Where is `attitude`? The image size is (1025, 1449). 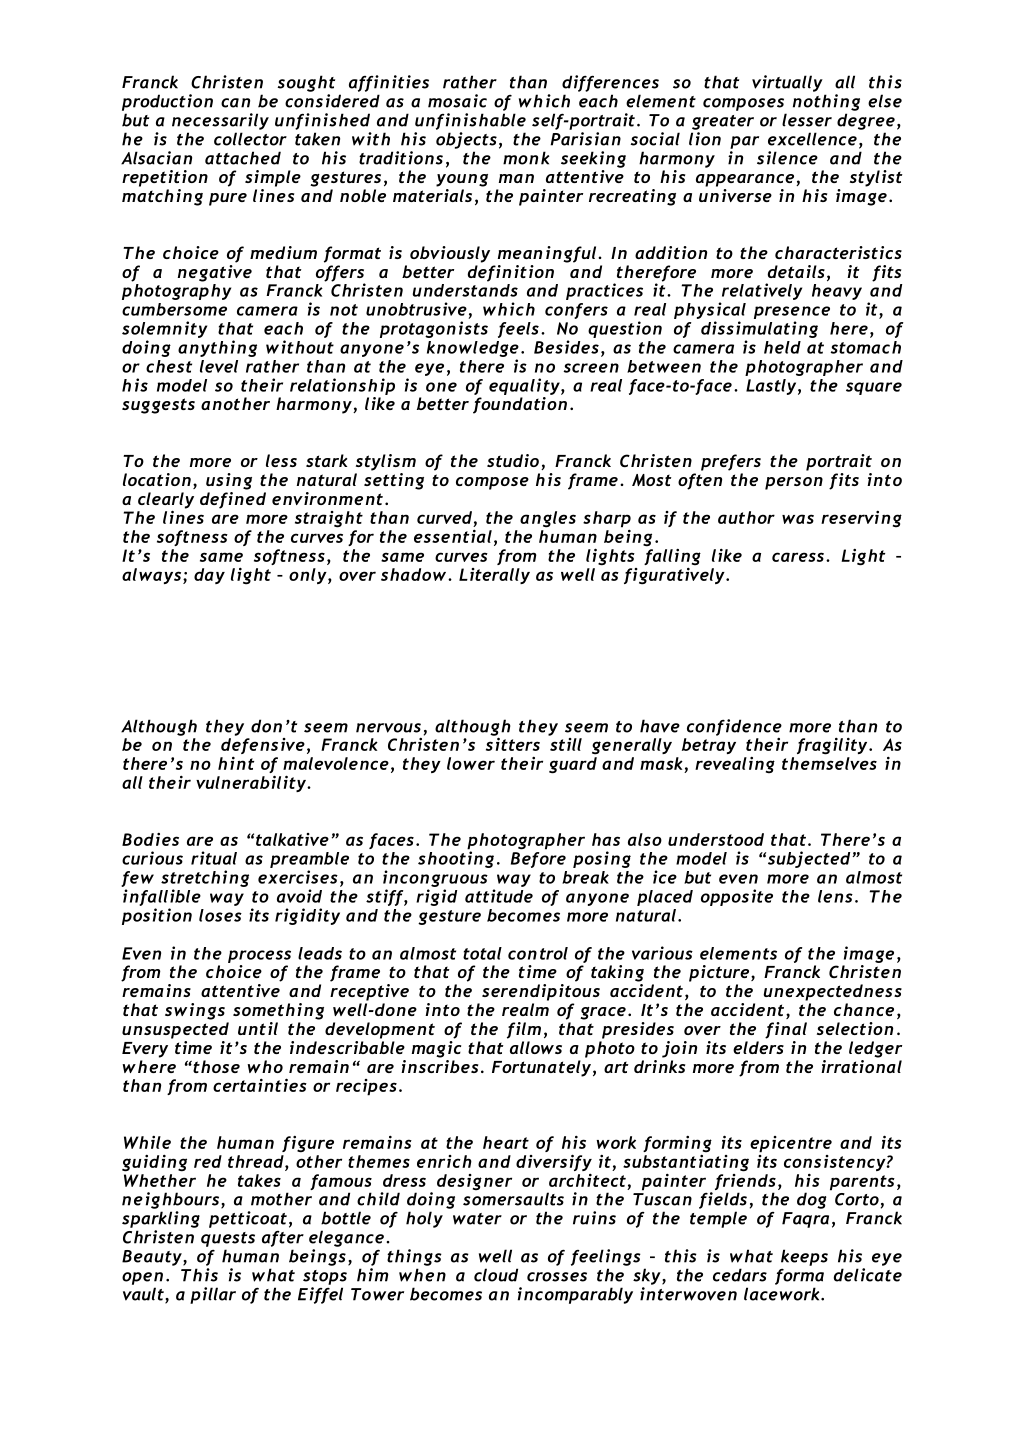
attitude is located at coordinates (499, 896).
